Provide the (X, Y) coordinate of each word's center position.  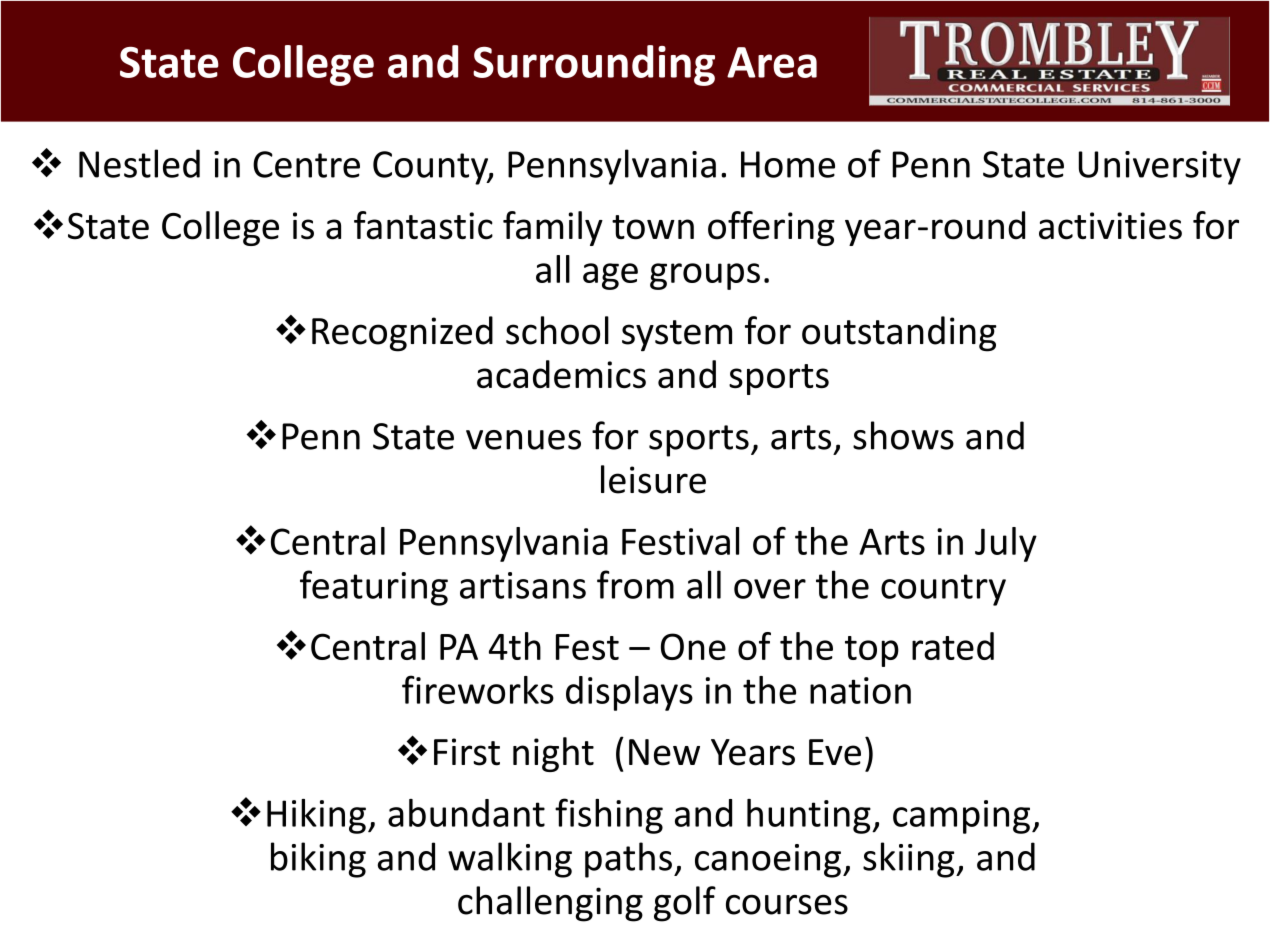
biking (318, 860)
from (635, 584)
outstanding (899, 334)
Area (772, 62)
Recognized (402, 334)
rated (953, 646)
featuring (374, 588)
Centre (306, 164)
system (677, 336)
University (1160, 168)
